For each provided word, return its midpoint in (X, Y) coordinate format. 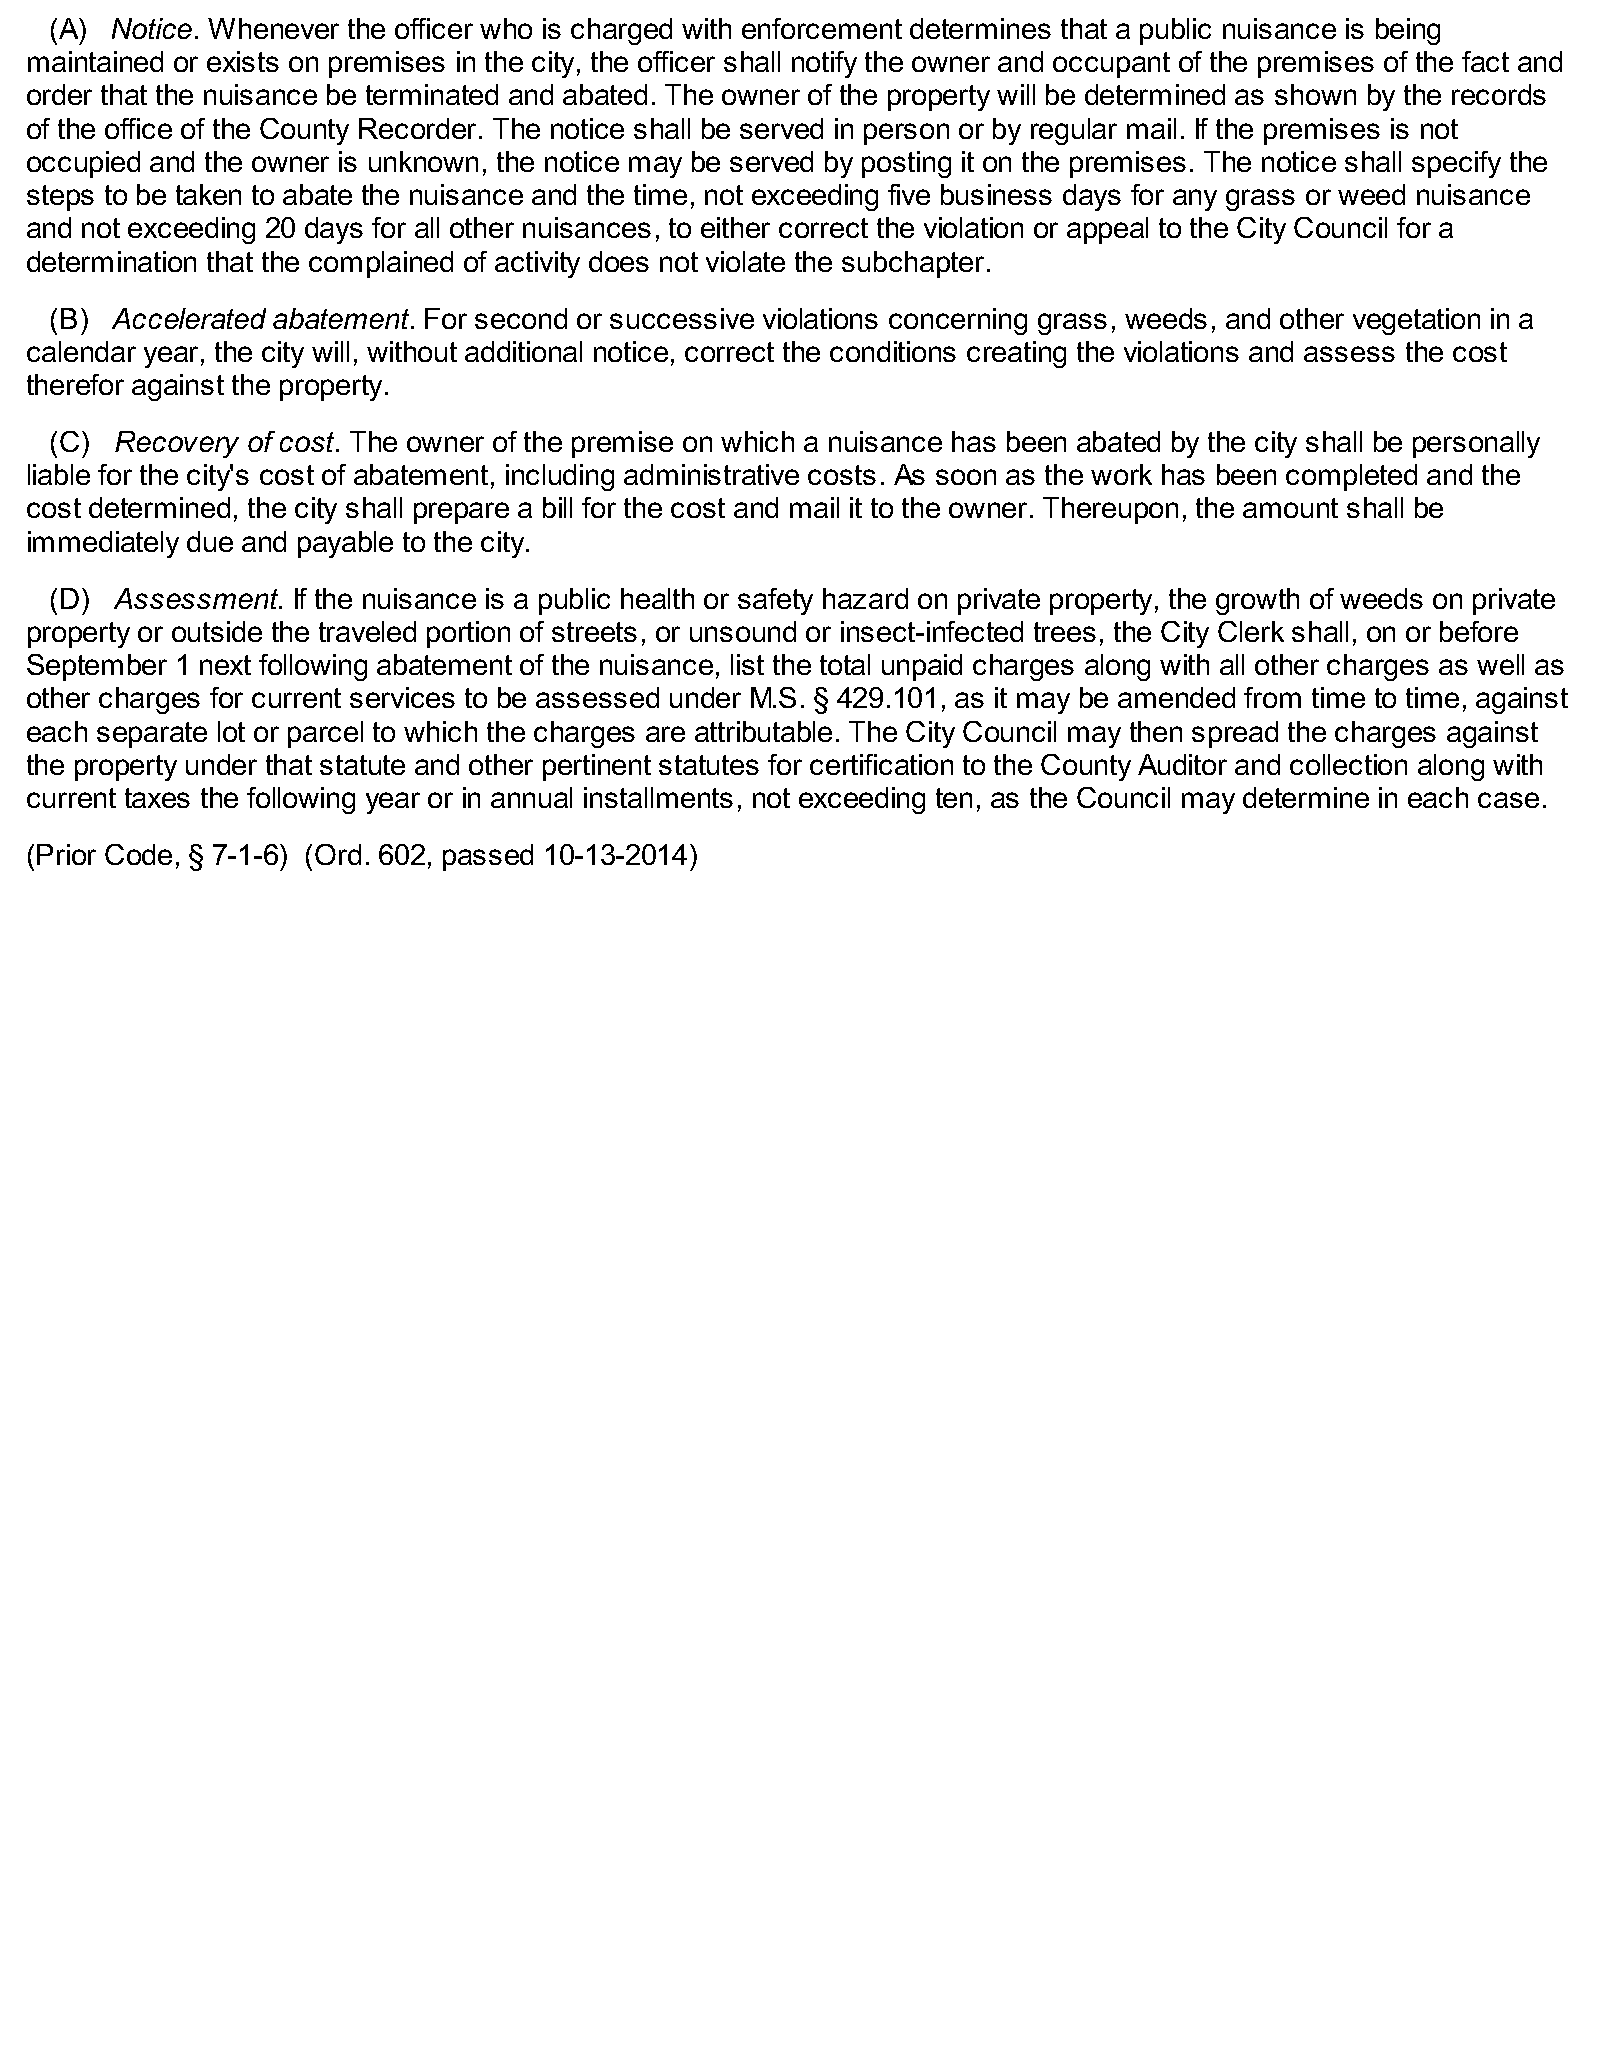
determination (111, 261)
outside (217, 631)
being (1408, 31)
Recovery (177, 444)
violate (745, 261)
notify (824, 64)
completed (1351, 477)
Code (138, 854)
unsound (743, 631)
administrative (711, 474)
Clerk (1251, 631)
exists (243, 61)
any (1195, 200)
